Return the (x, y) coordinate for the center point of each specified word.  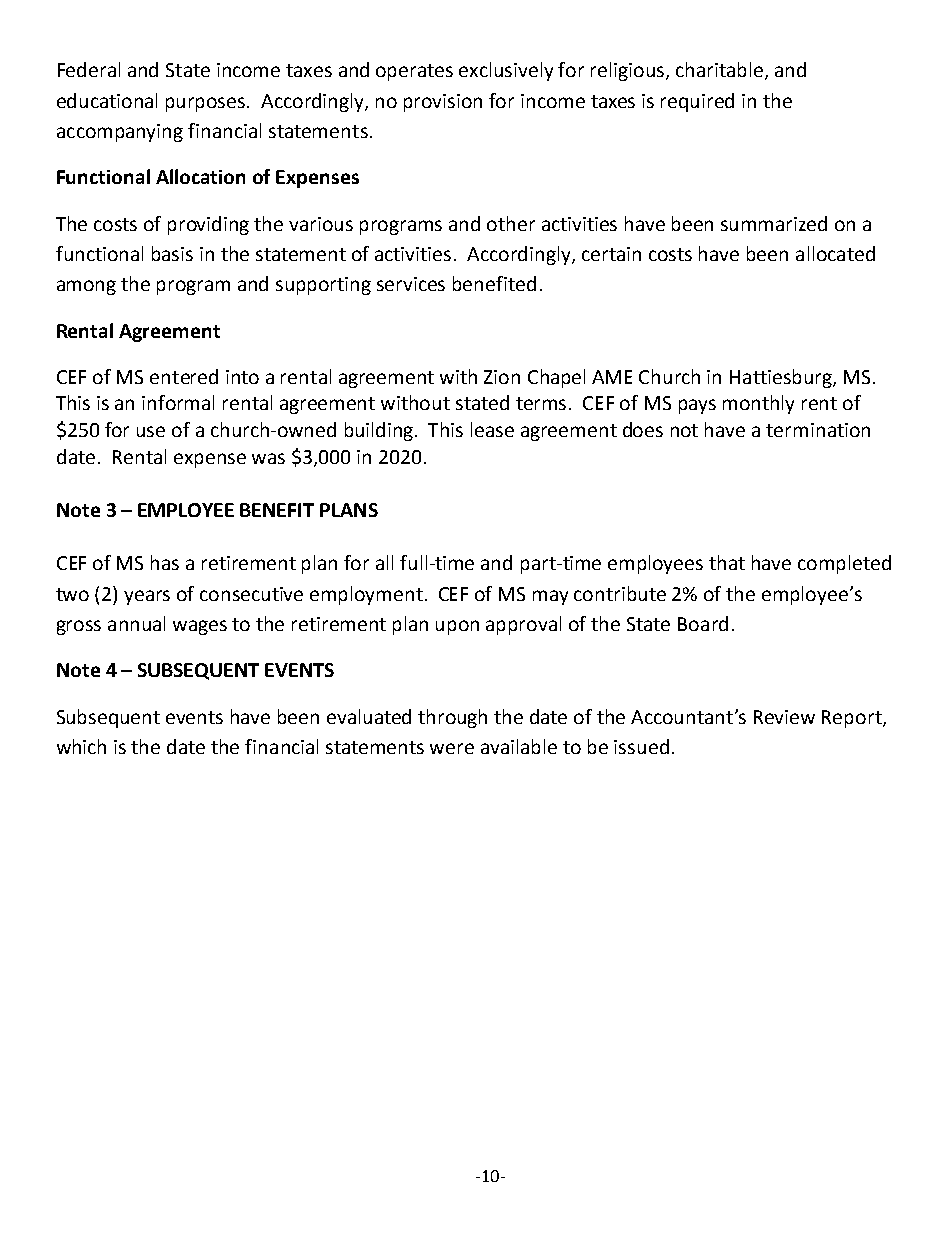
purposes (207, 104)
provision (443, 103)
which (81, 746)
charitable (721, 71)
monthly (758, 404)
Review (784, 717)
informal (178, 402)
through (452, 718)
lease (492, 429)
